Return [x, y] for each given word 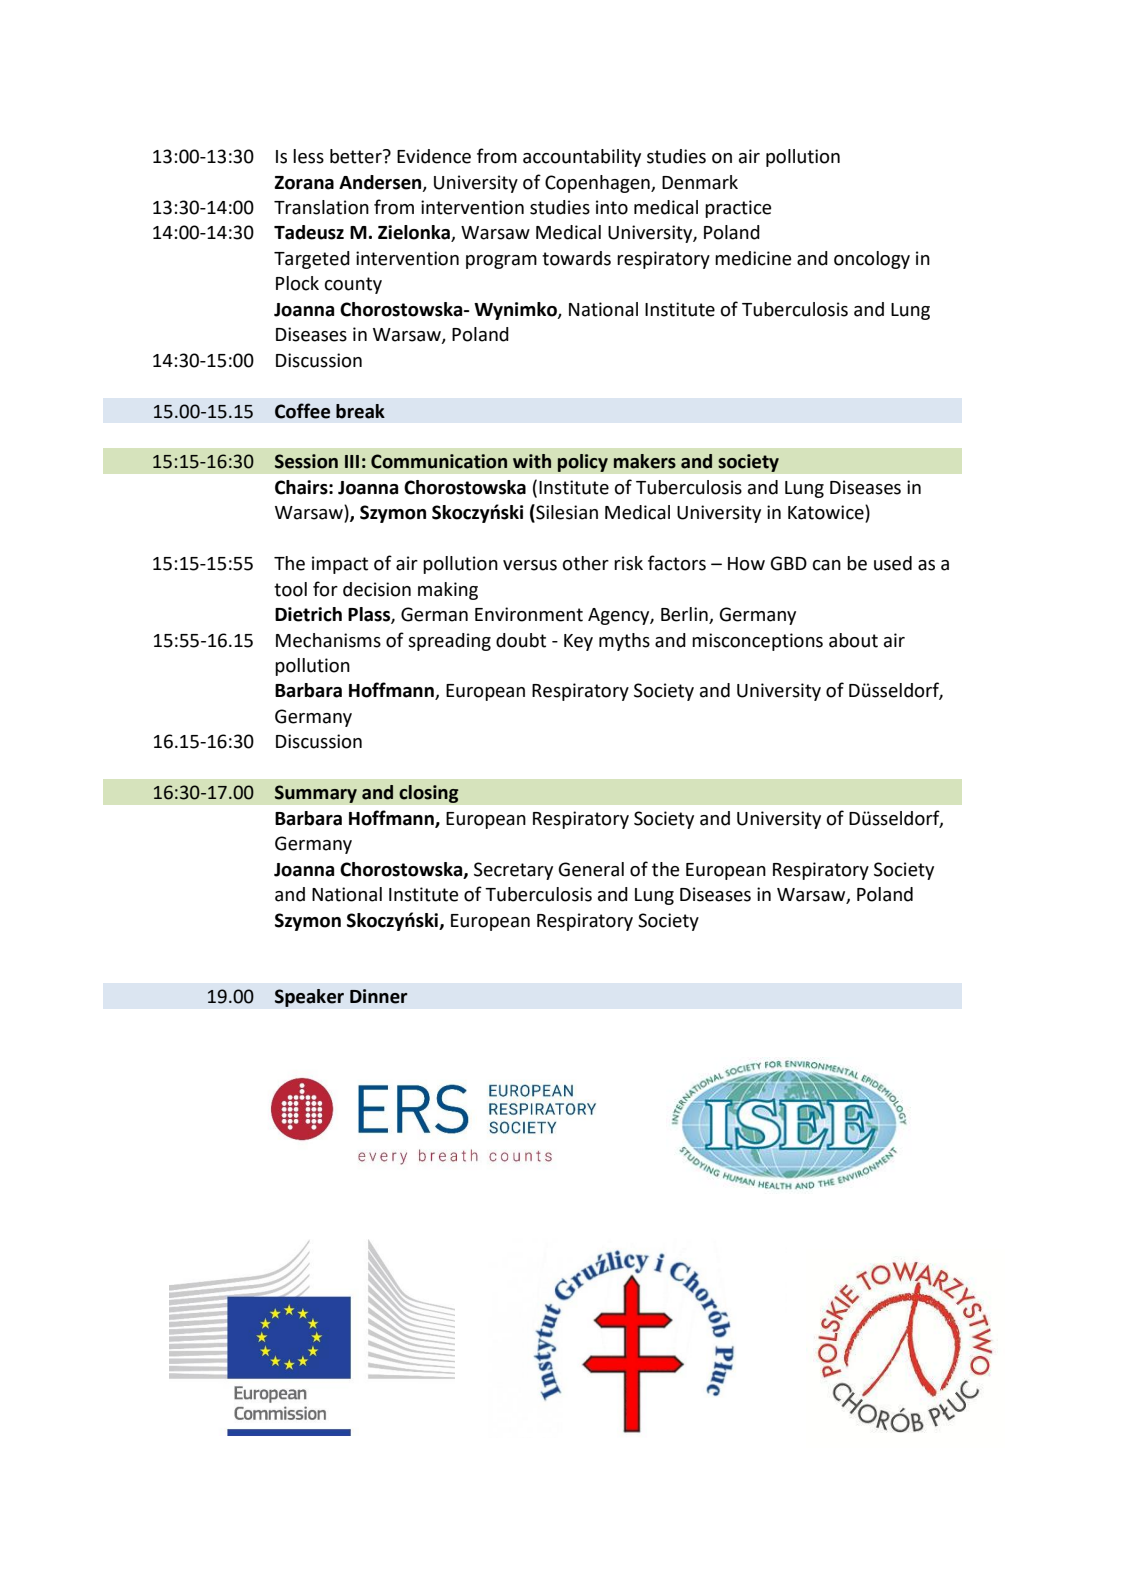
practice [738, 209]
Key [578, 642]
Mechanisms [328, 640]
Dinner [379, 996]
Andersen [381, 183]
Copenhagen [598, 184]
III [352, 461]
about [853, 640]
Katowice [827, 513]
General [591, 869]
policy [582, 463]
